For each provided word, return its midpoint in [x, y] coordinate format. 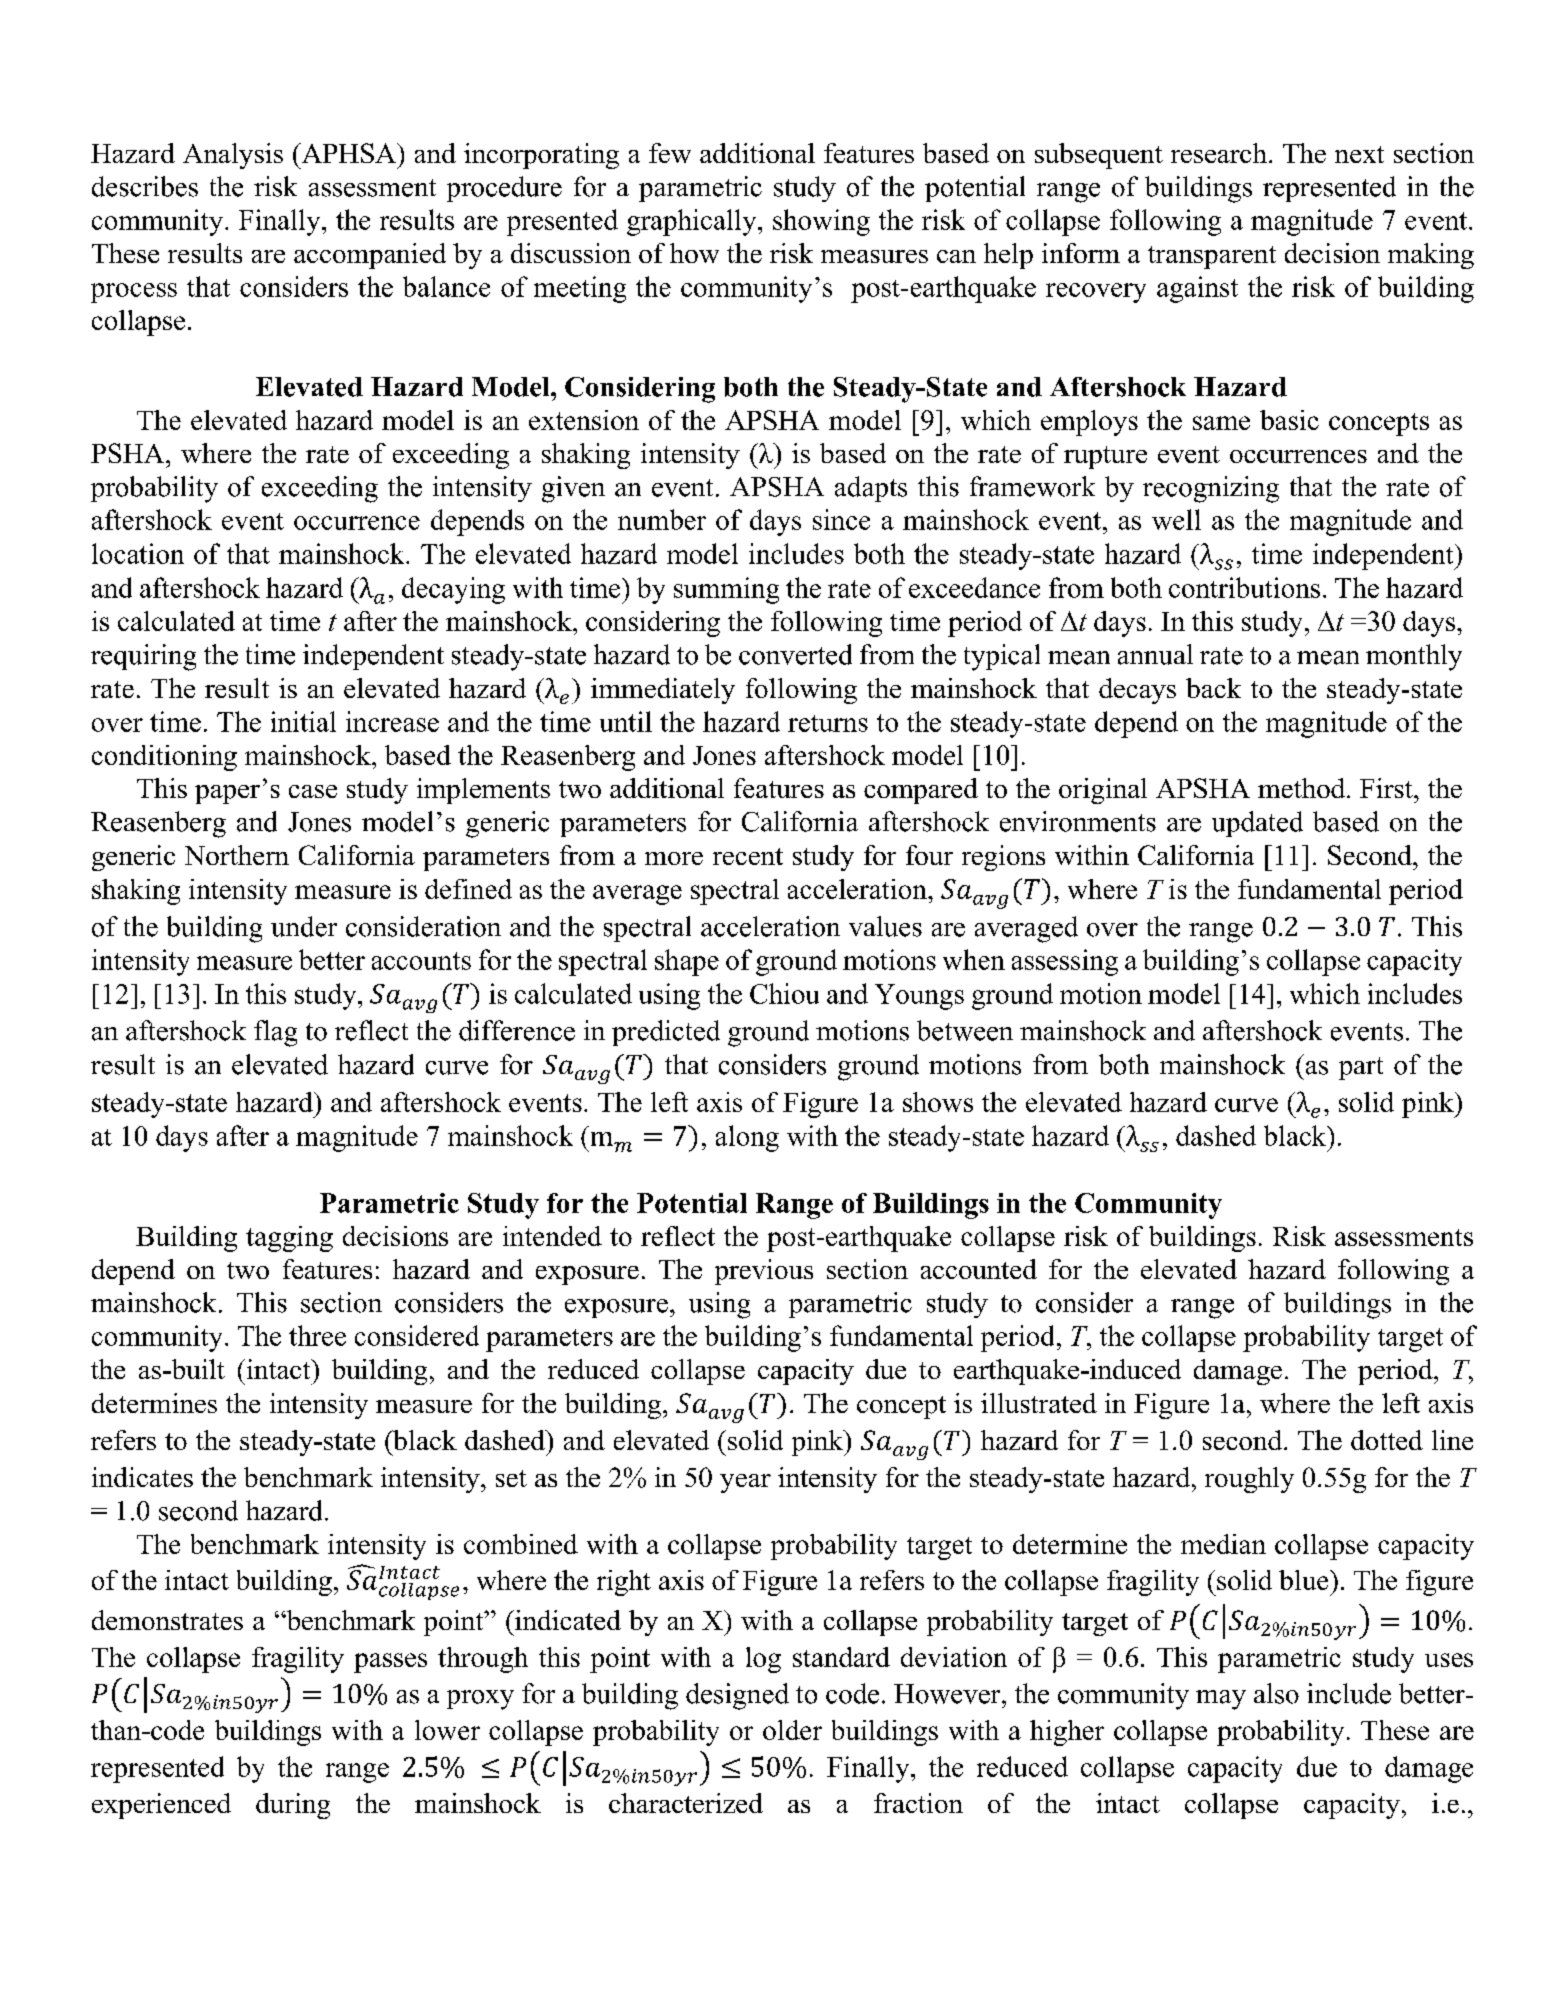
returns [828, 723]
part [1361, 1068]
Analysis [233, 156]
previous [764, 1272]
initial [303, 721]
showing [821, 222]
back [1213, 688]
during [293, 1806]
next [1359, 154]
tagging [289, 1239]
